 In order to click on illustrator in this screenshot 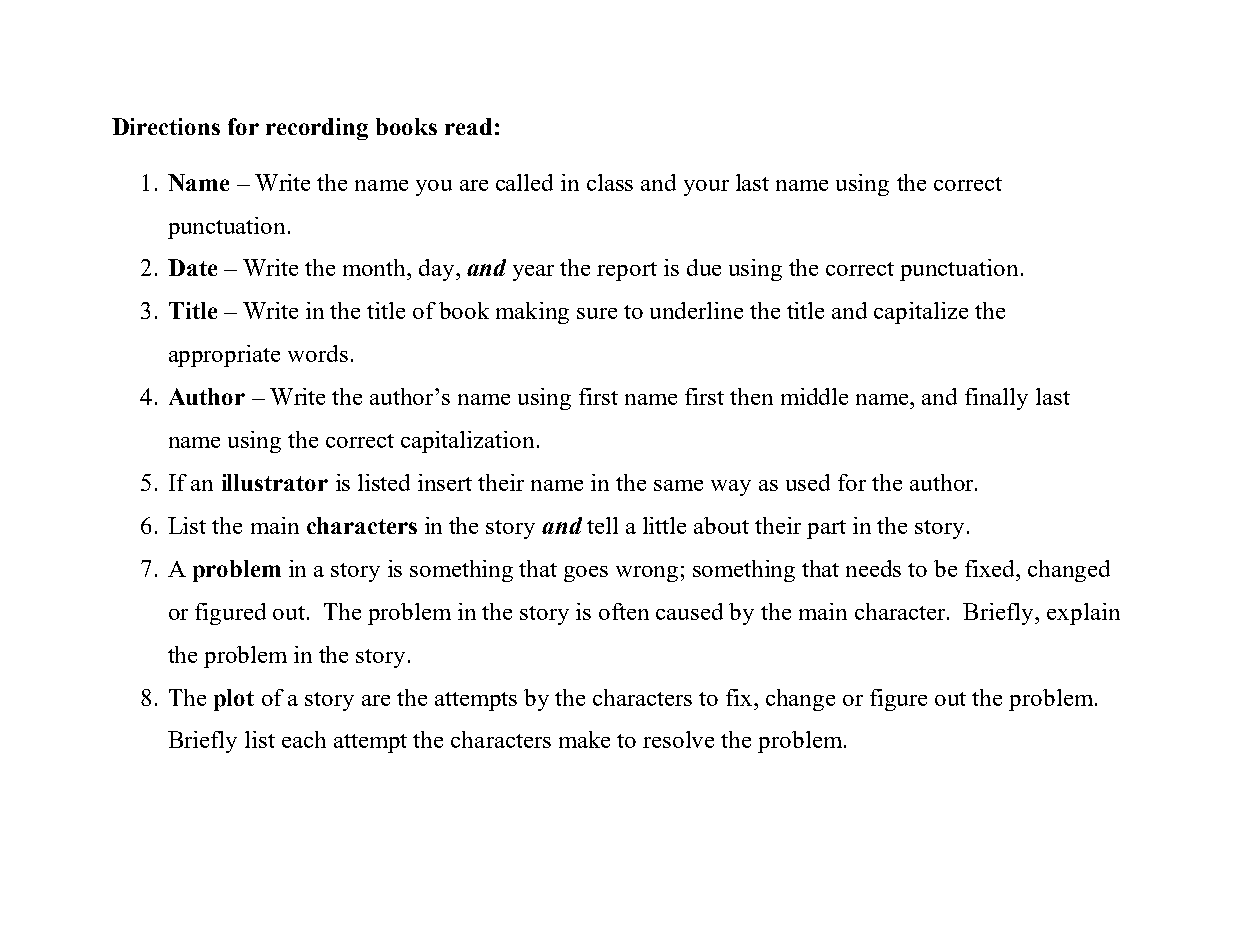, I will do `click(275, 482)`.
